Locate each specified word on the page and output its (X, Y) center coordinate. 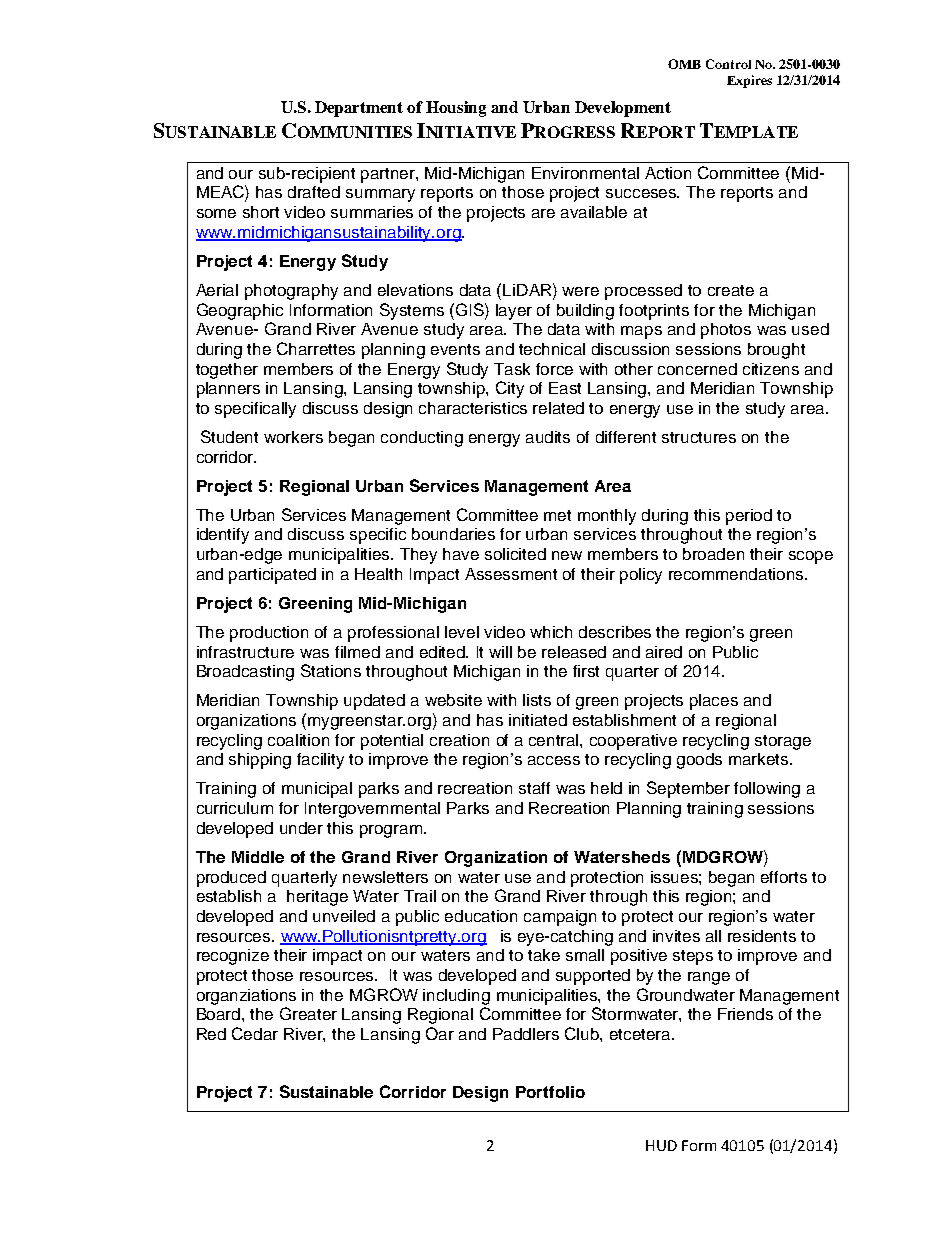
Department (359, 109)
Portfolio (550, 1092)
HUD (661, 1145)
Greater (308, 1013)
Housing (456, 109)
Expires (749, 81)
